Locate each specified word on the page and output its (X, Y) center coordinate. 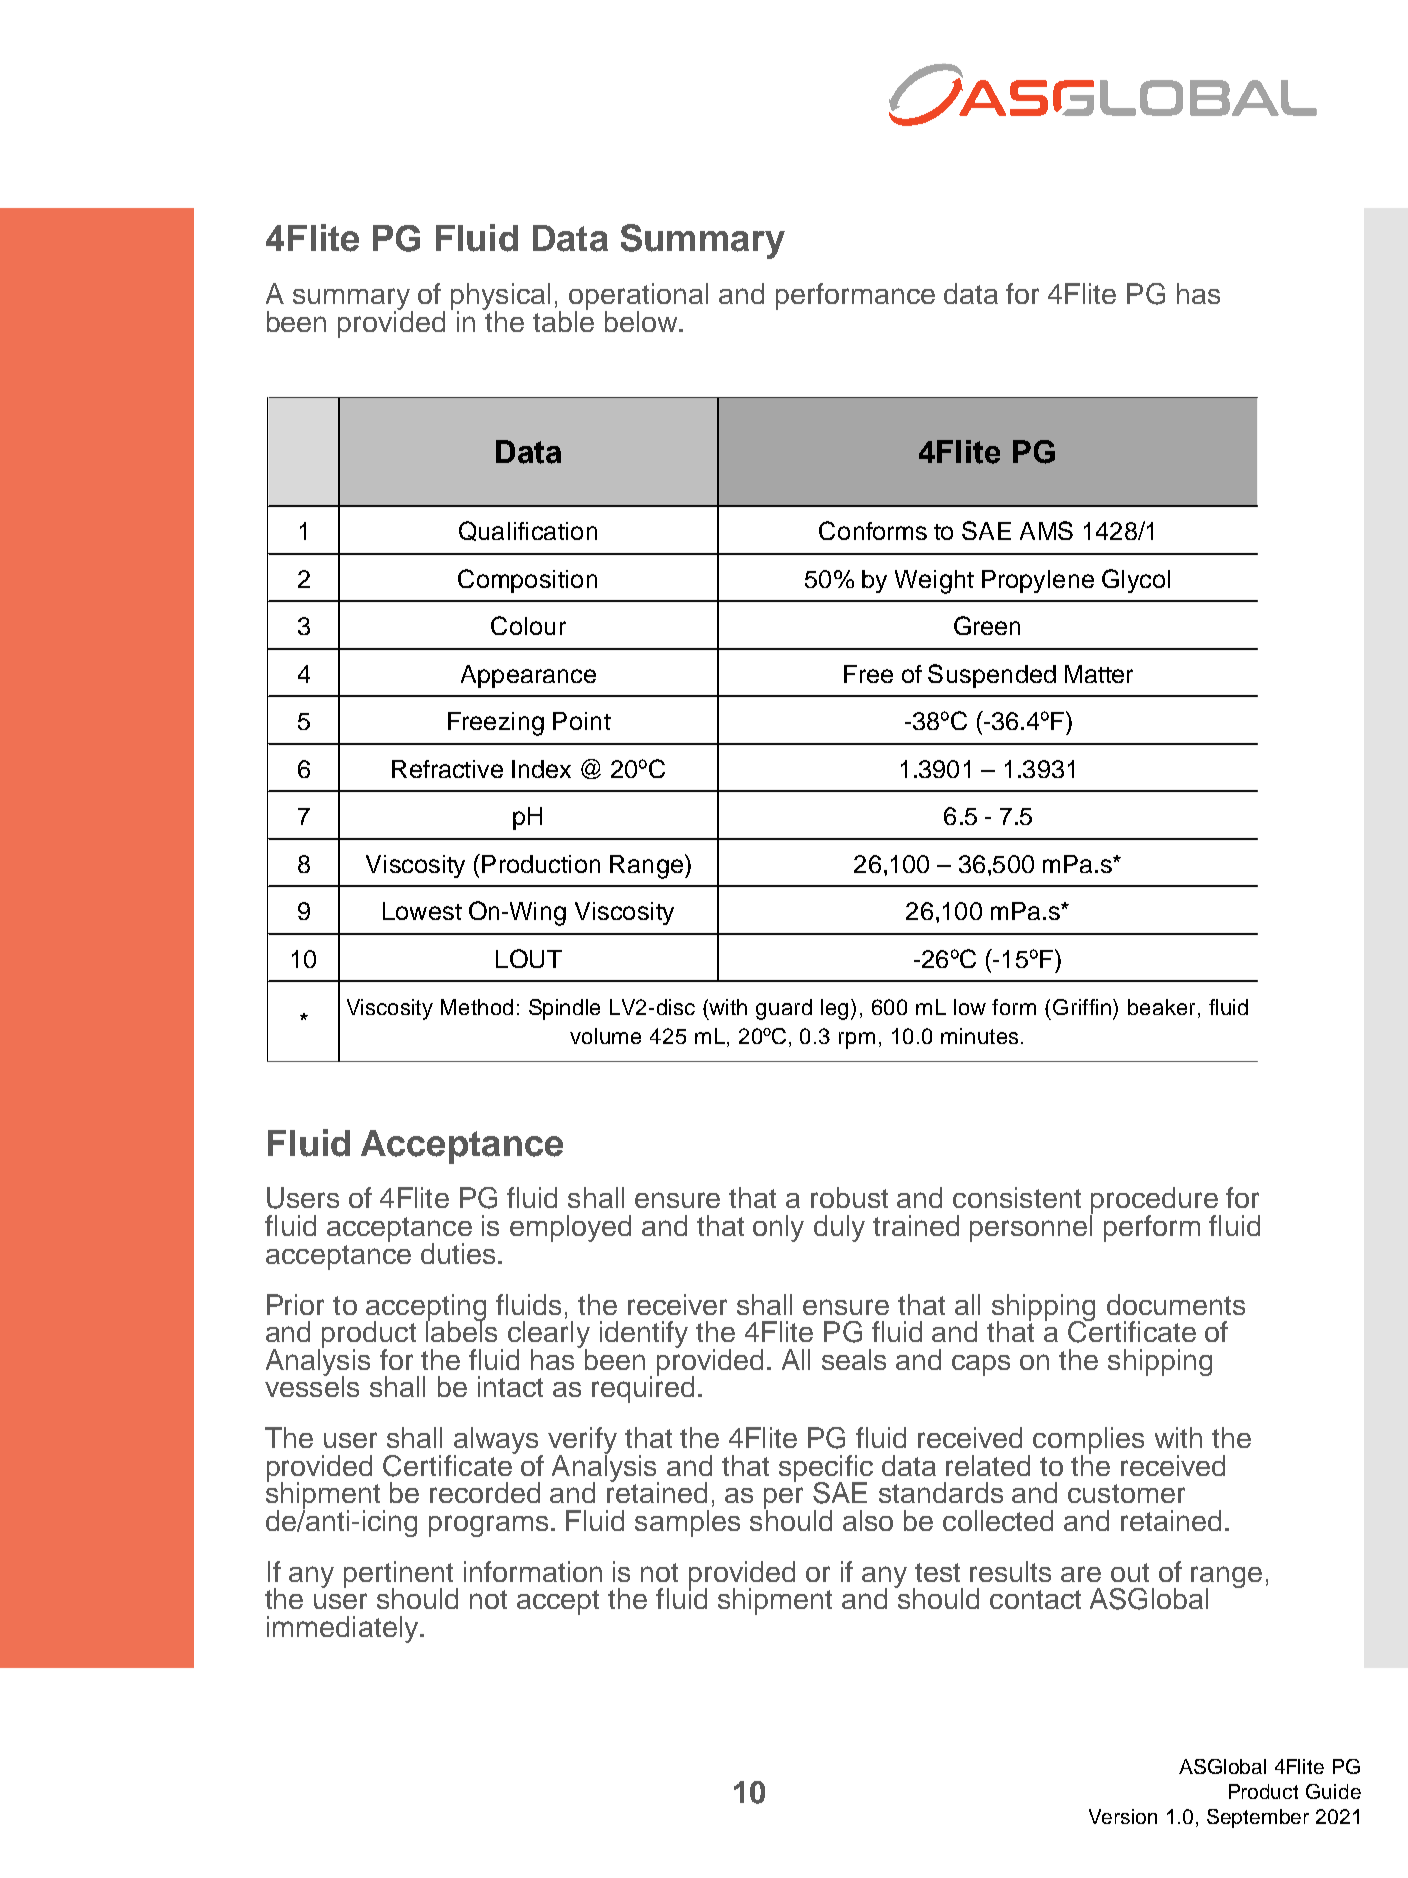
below (642, 321)
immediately (342, 1629)
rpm (857, 1040)
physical (500, 298)
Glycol (1136, 581)
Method (477, 1007)
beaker (1161, 1007)
